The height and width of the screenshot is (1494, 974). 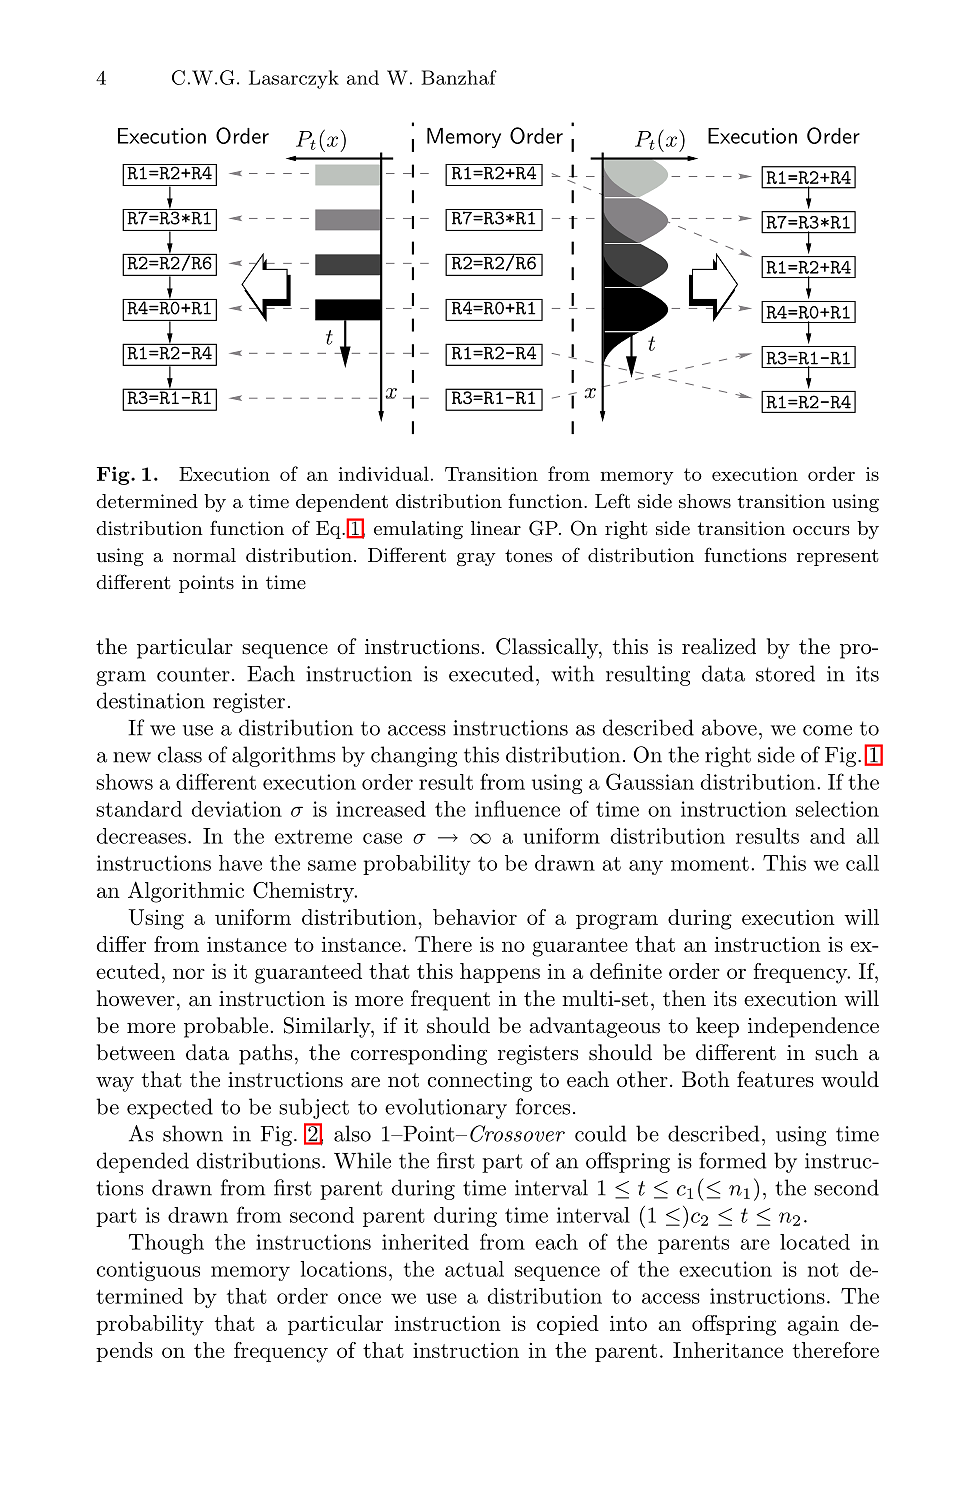 I want to click on destination, so click(x=151, y=700).
